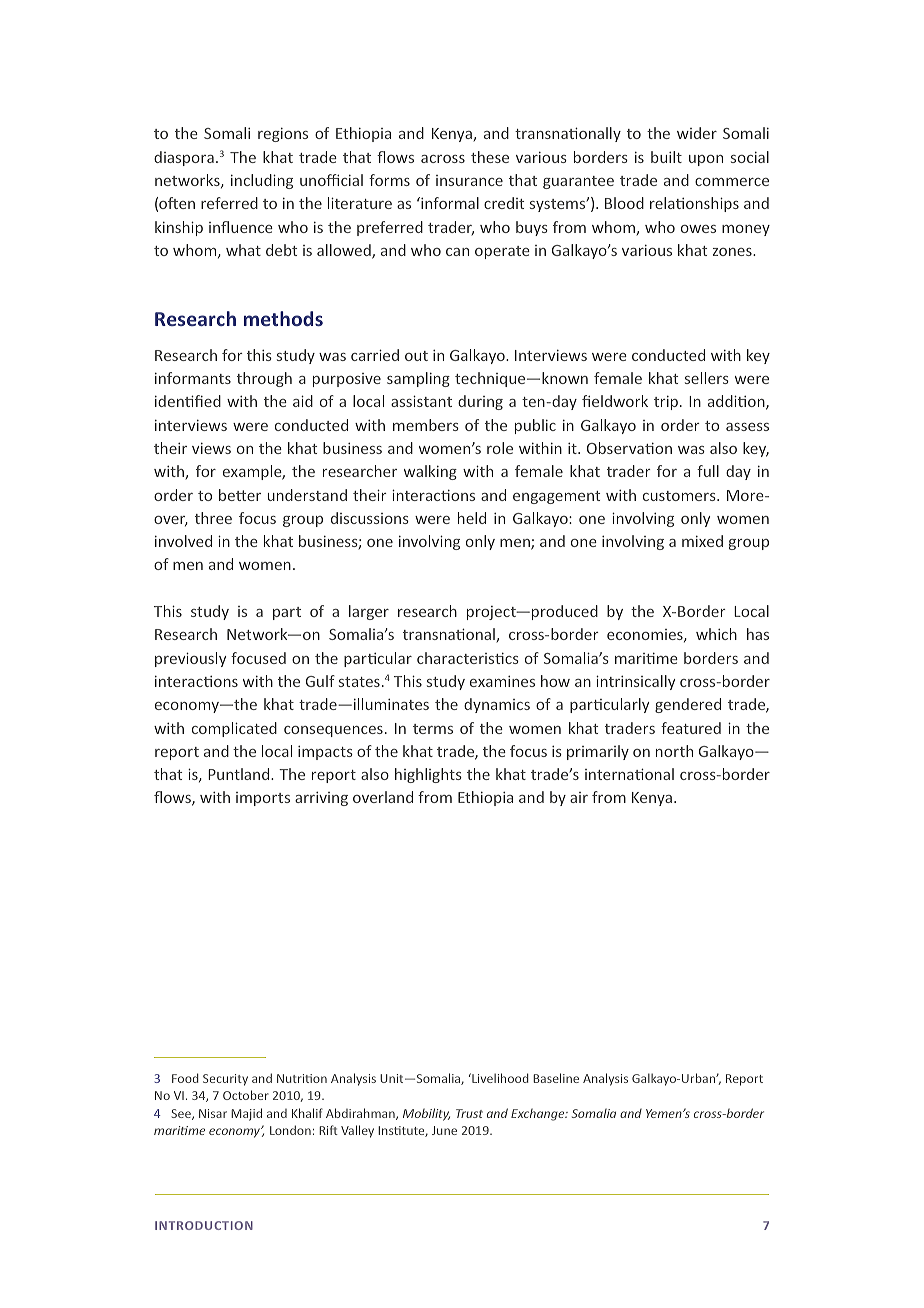 The image size is (924, 1308). What do you see at coordinates (556, 1078) in the document?
I see `Baseline` at bounding box center [556, 1078].
